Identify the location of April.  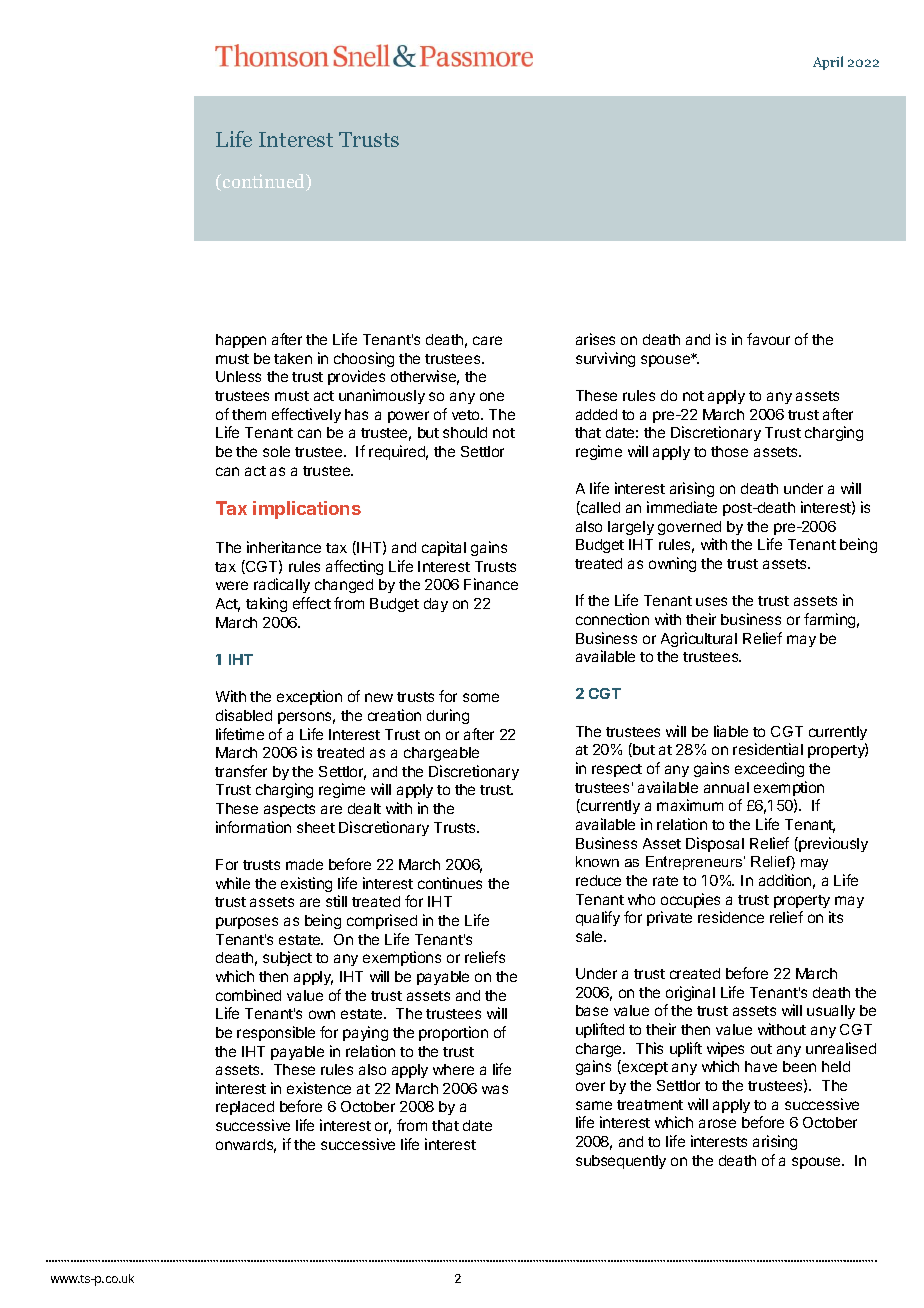
(828, 63).
